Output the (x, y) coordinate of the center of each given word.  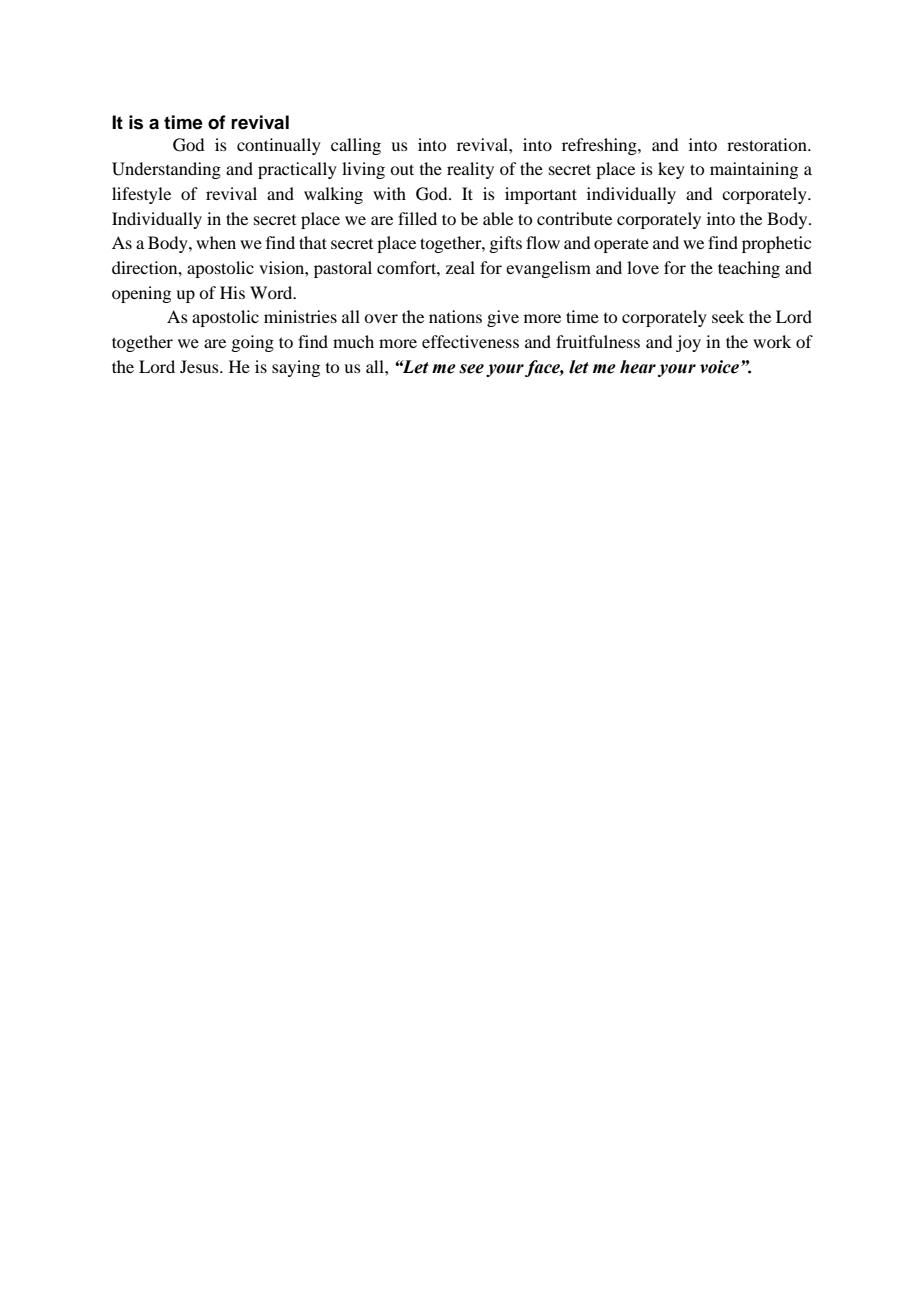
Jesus (200, 366)
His (232, 292)
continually (279, 146)
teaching (749, 269)
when (216, 242)
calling (356, 146)
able (498, 218)
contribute (574, 218)
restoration (768, 144)
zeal (460, 267)
